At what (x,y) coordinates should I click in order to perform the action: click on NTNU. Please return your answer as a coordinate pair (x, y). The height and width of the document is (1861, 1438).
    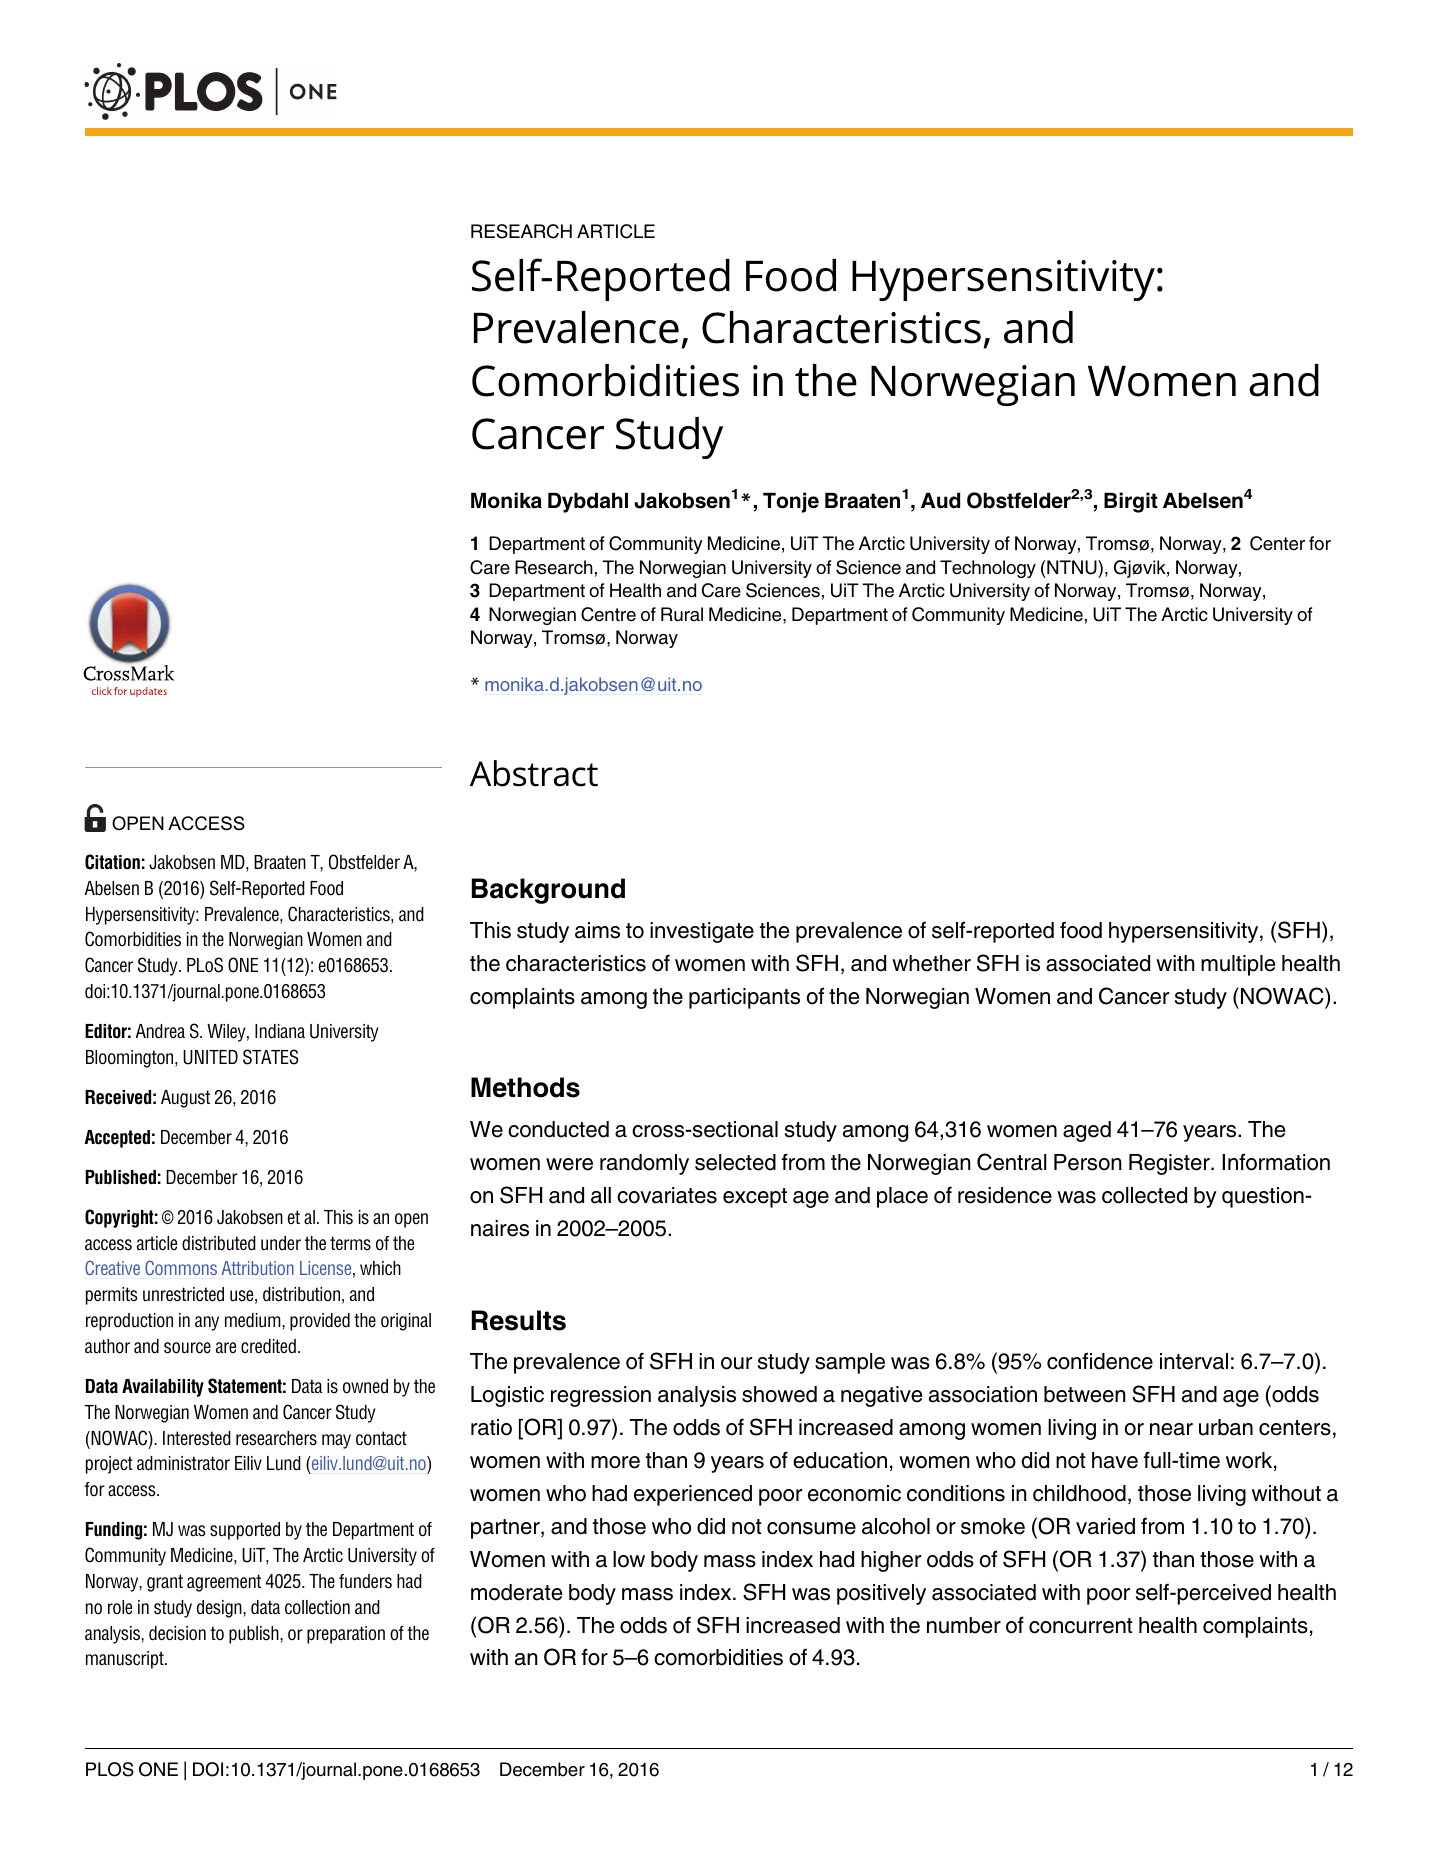
    Looking at the image, I should click on (1073, 567).
